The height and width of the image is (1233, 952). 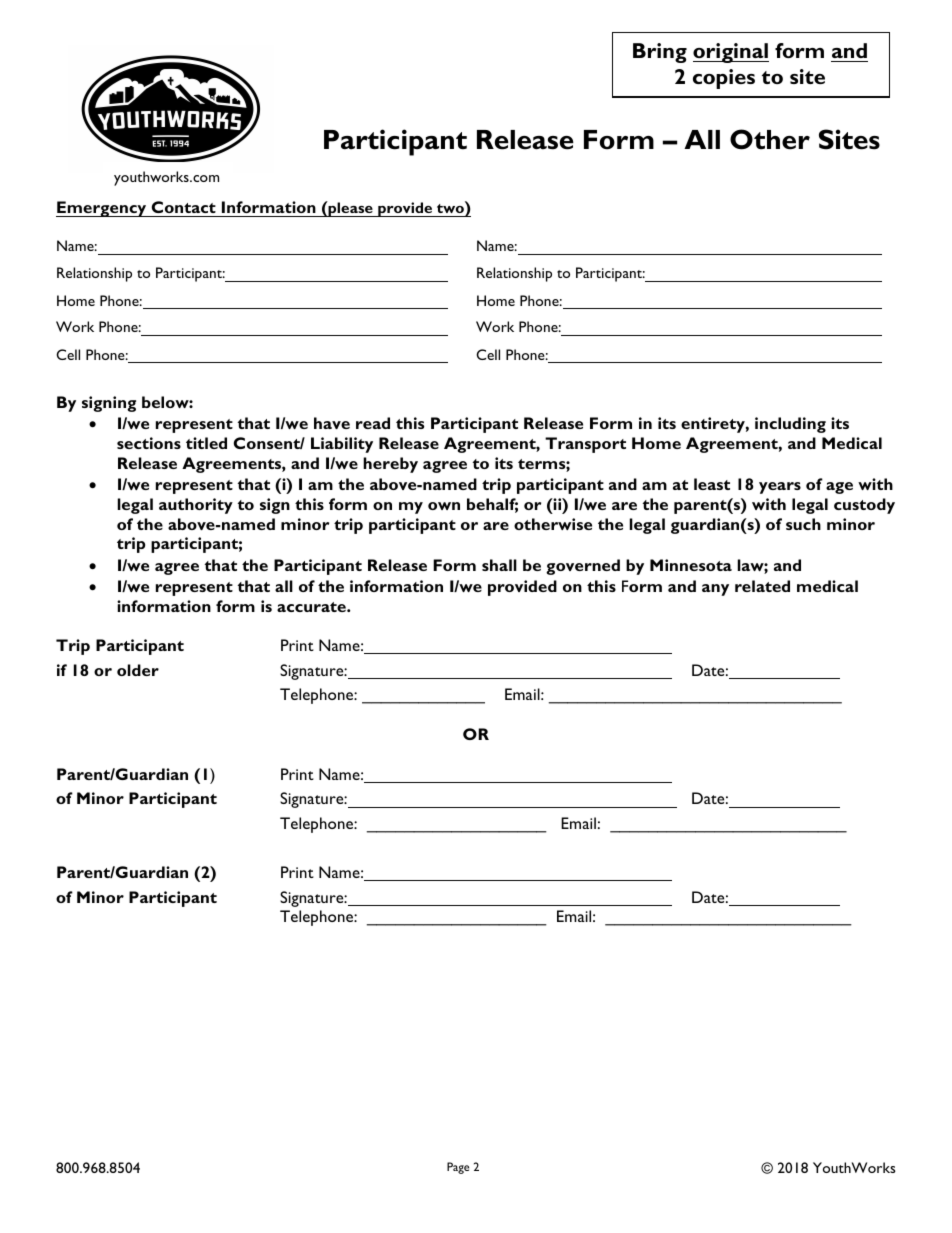 What do you see at coordinates (390, 465) in the image?
I see `hereby` at bounding box center [390, 465].
